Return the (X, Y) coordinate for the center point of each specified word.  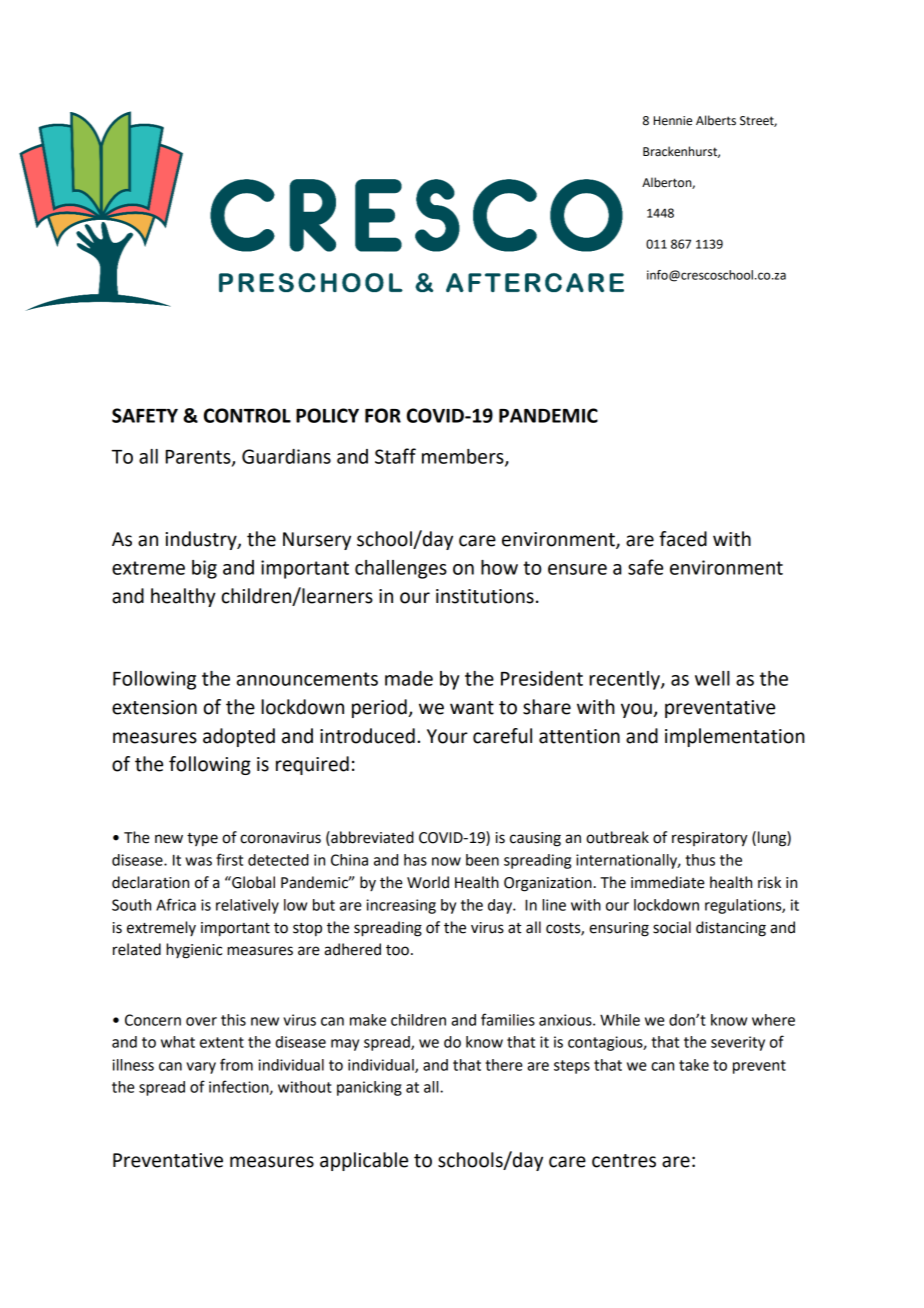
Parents (199, 458)
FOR (383, 415)
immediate (668, 882)
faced (683, 539)
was (198, 861)
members (464, 457)
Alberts (716, 120)
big (204, 569)
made (409, 678)
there (504, 1065)
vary (201, 1068)
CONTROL (247, 415)
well (712, 678)
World (428, 882)
